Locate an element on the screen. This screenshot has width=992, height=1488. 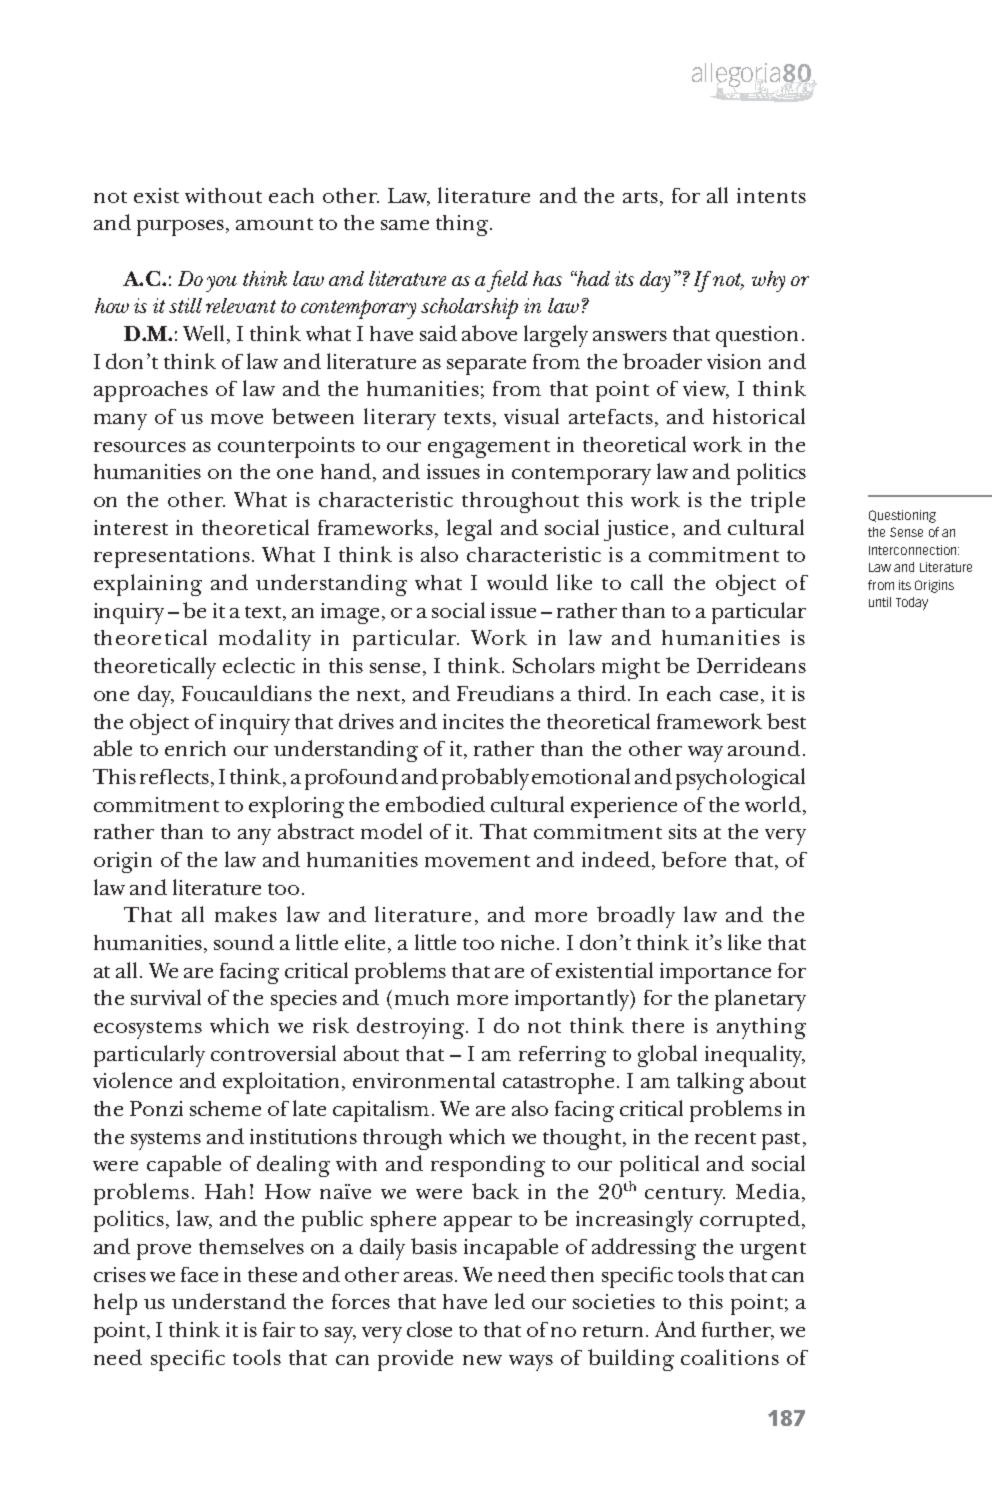
niche is located at coordinates (527, 942).
